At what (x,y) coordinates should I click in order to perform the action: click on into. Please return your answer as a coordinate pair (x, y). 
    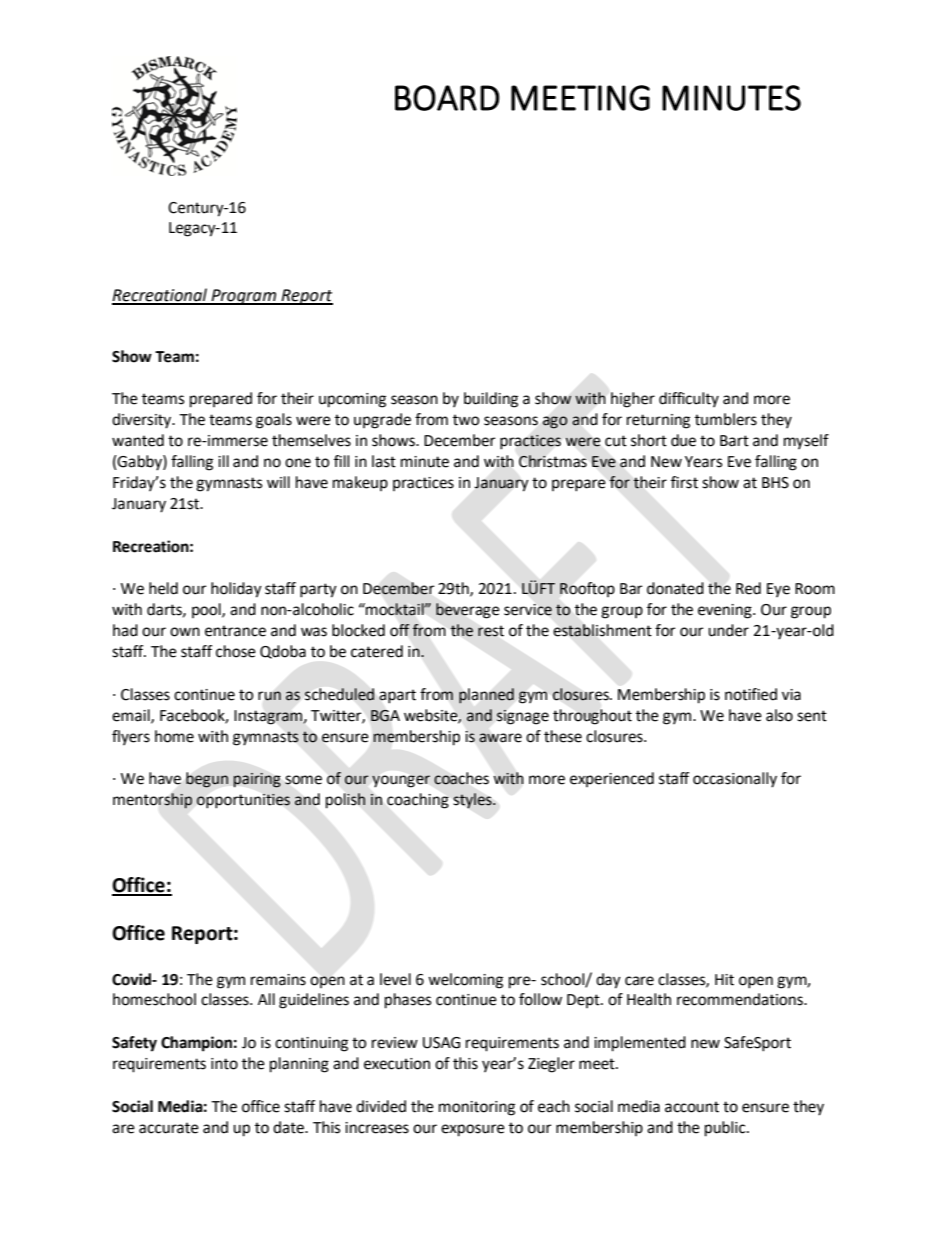
    Looking at the image, I should click on (224, 1064).
